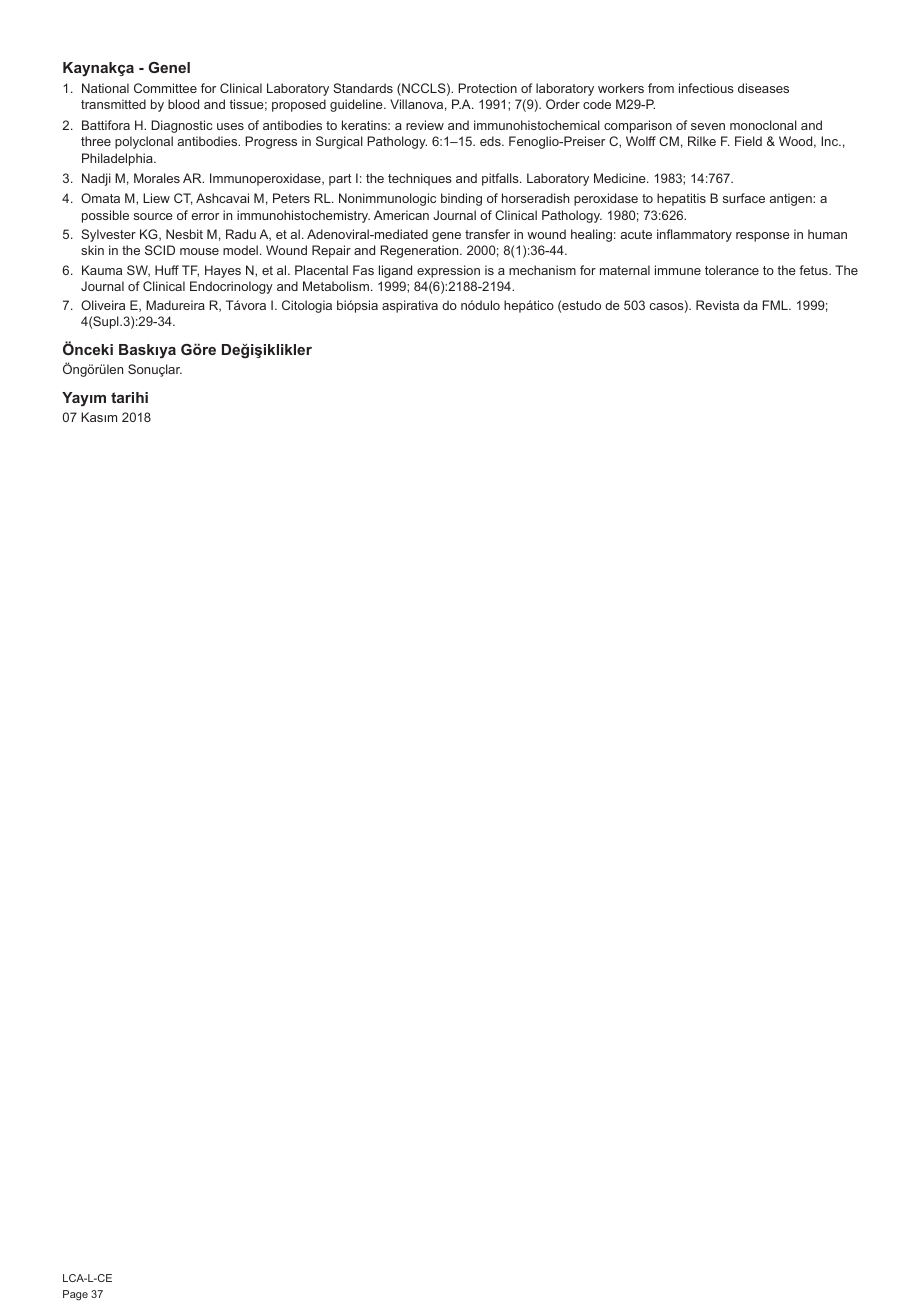 The height and width of the document is (1311, 924). What do you see at coordinates (181, 126) in the document?
I see `Diagnostic` at bounding box center [181, 126].
